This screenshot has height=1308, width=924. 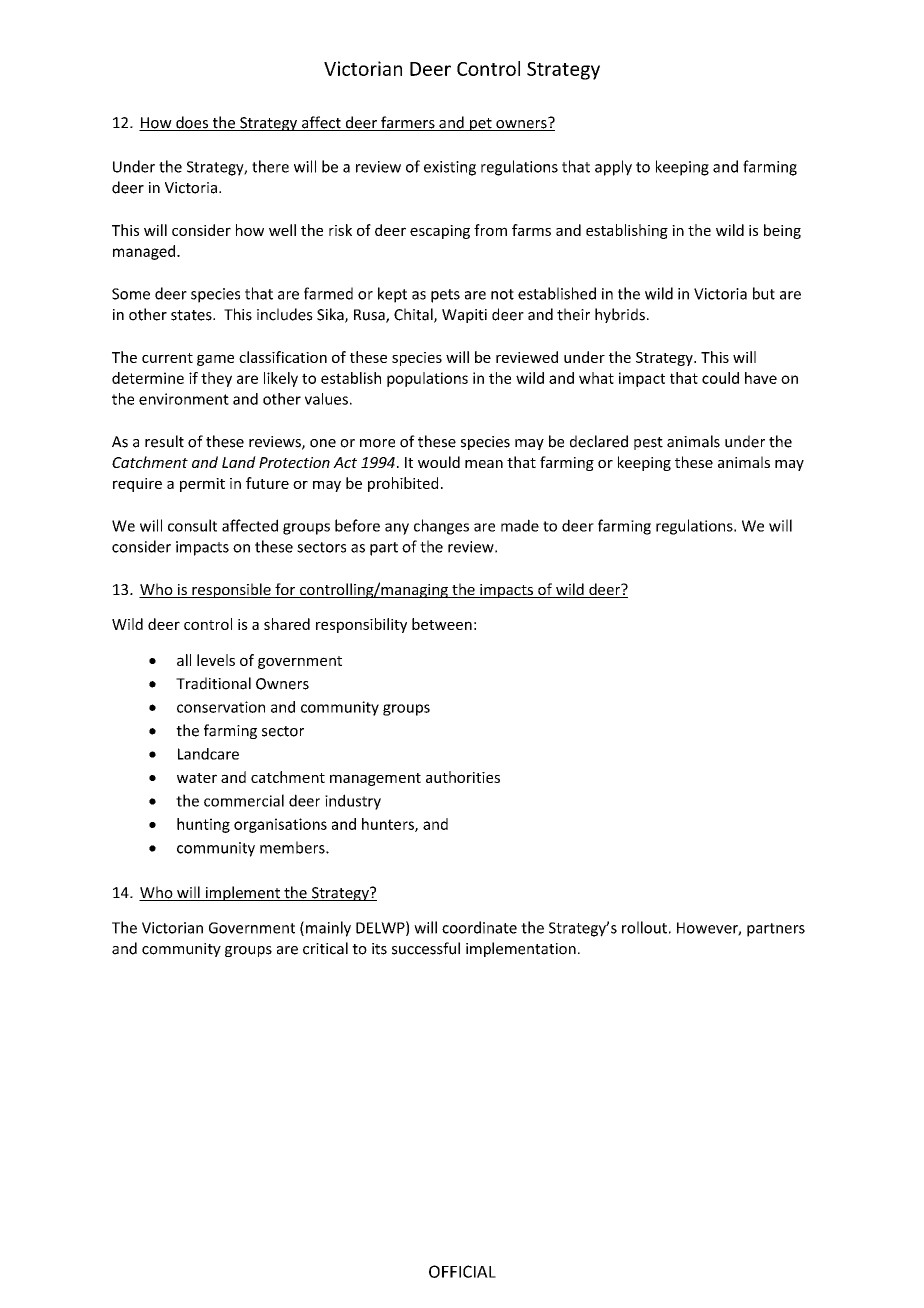 I want to click on environment, so click(x=184, y=399).
